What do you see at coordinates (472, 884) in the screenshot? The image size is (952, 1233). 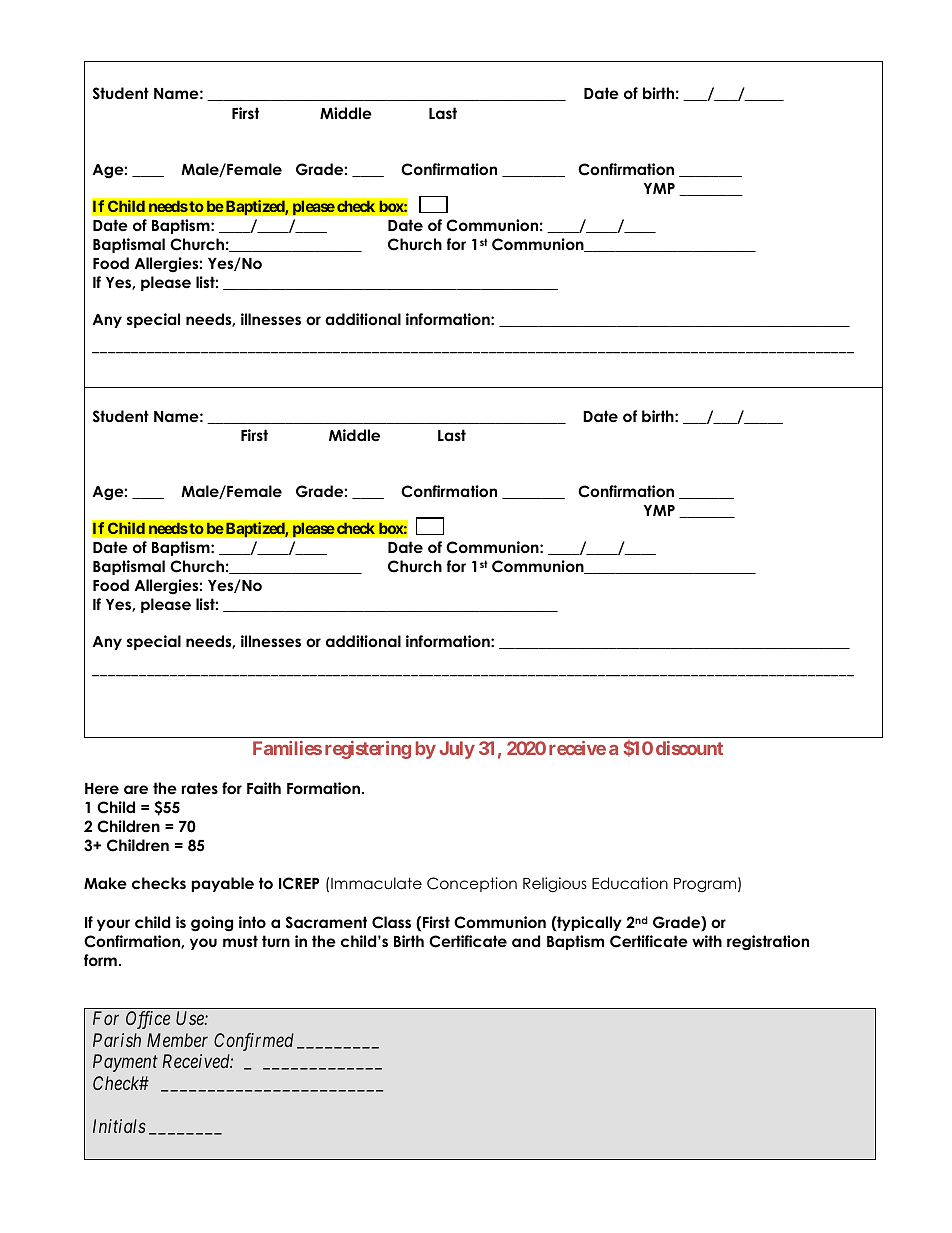 I see `Conception` at bounding box center [472, 884].
